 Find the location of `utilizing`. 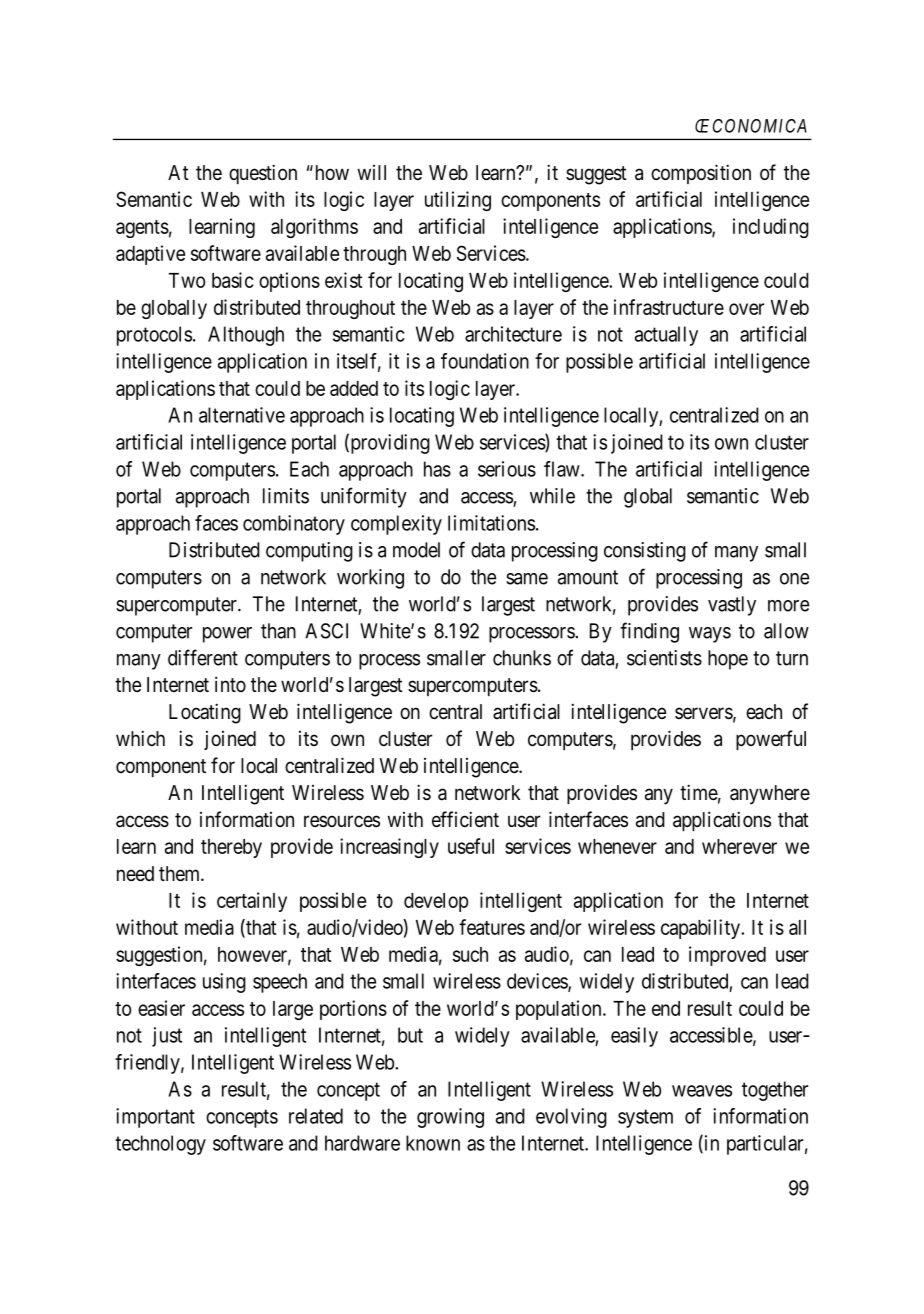

utilizing is located at coordinates (458, 201).
